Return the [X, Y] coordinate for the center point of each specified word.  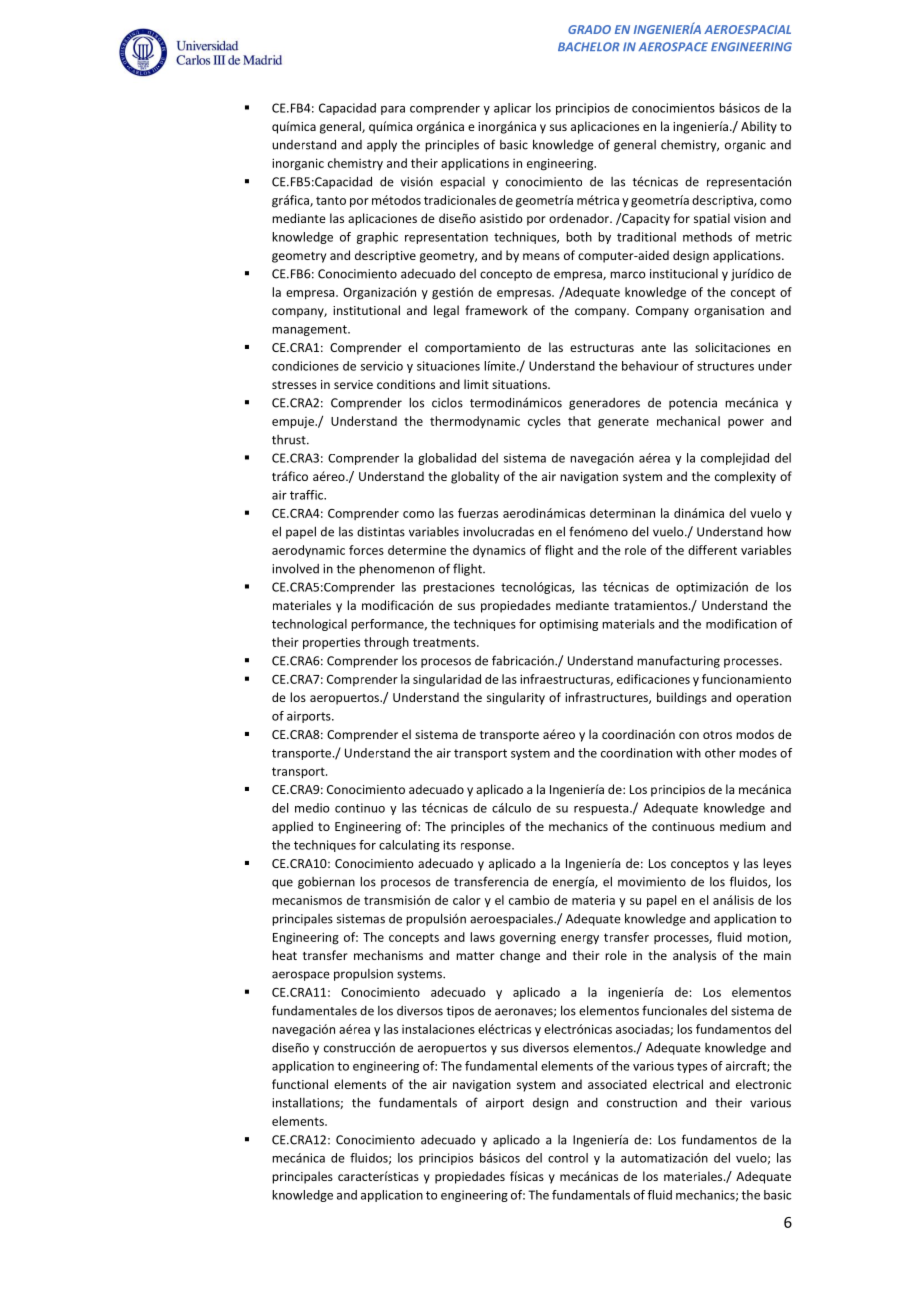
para [393, 110]
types [692, 1067]
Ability [759, 127]
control [568, 1158]
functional [300, 1084]
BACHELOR [589, 47]
